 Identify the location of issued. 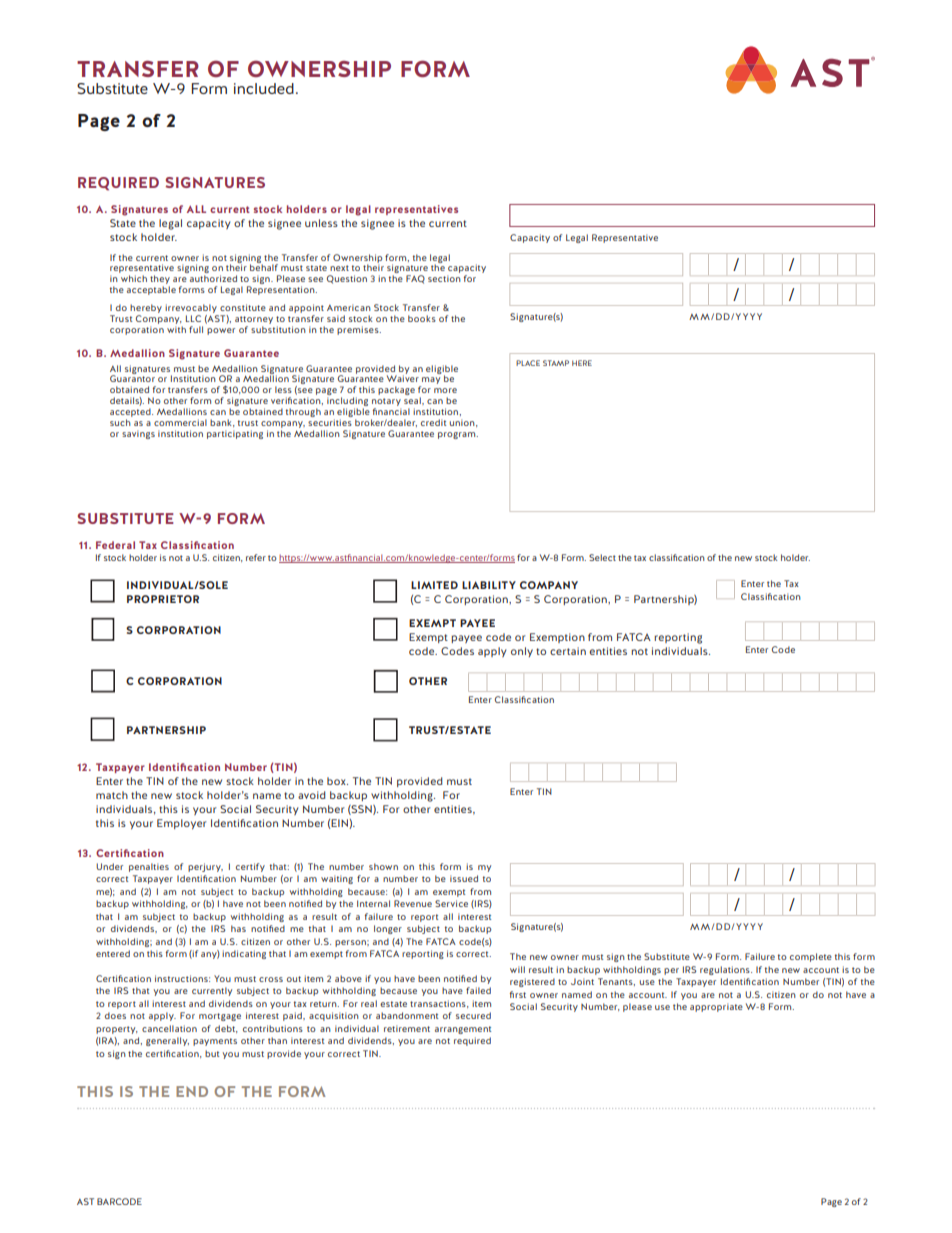
(464, 878).
